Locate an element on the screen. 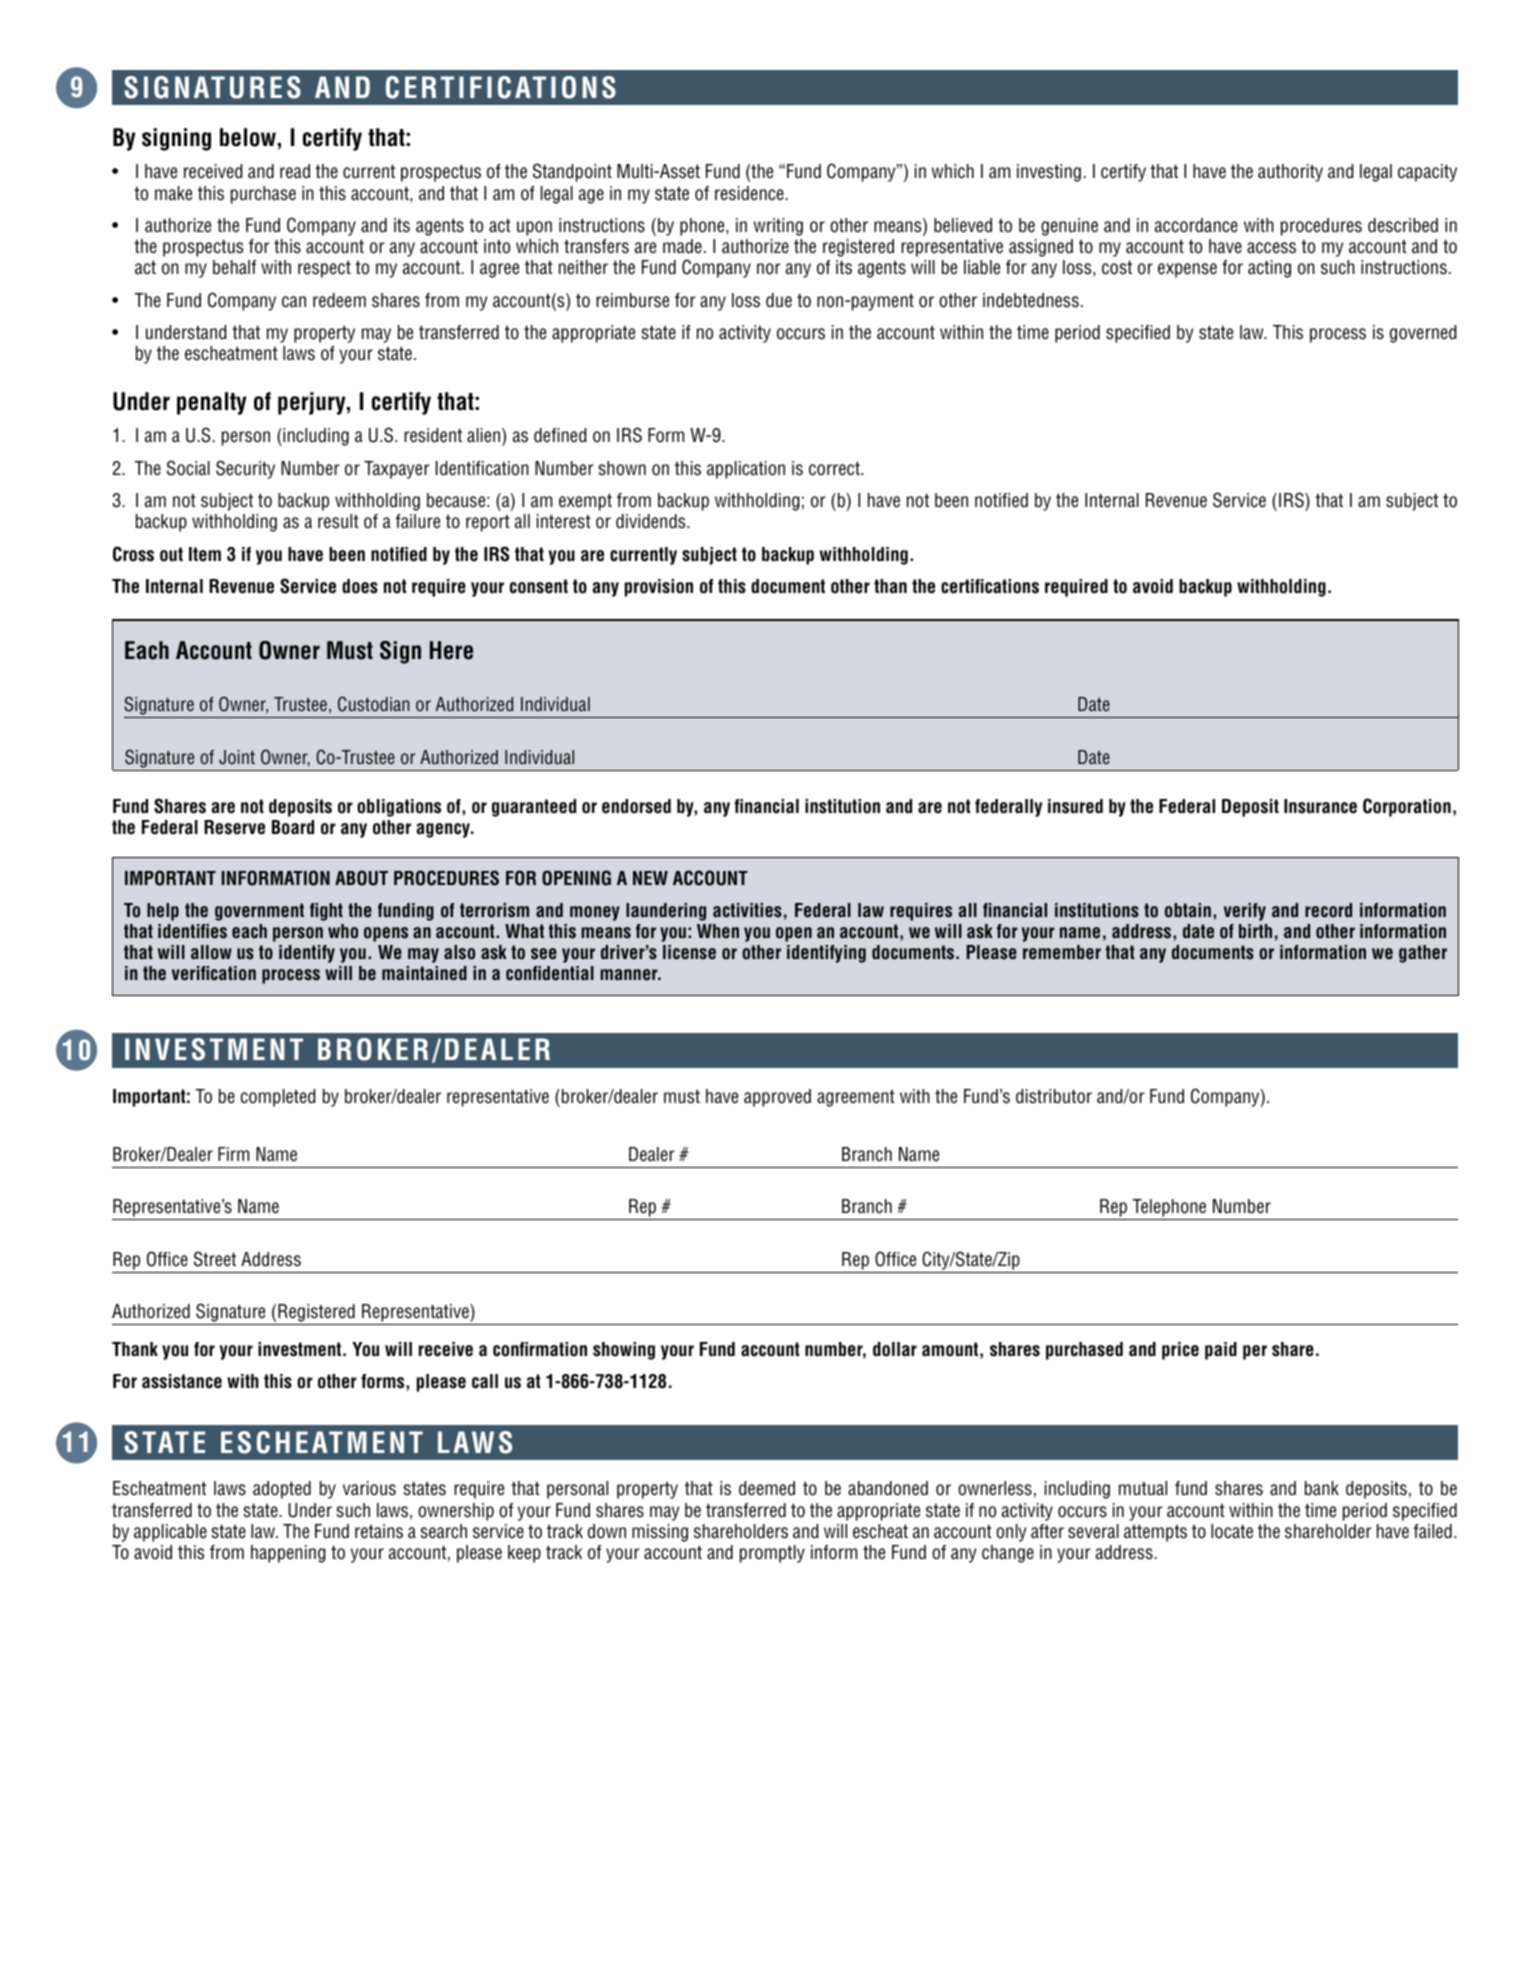  provision is located at coordinates (659, 588).
